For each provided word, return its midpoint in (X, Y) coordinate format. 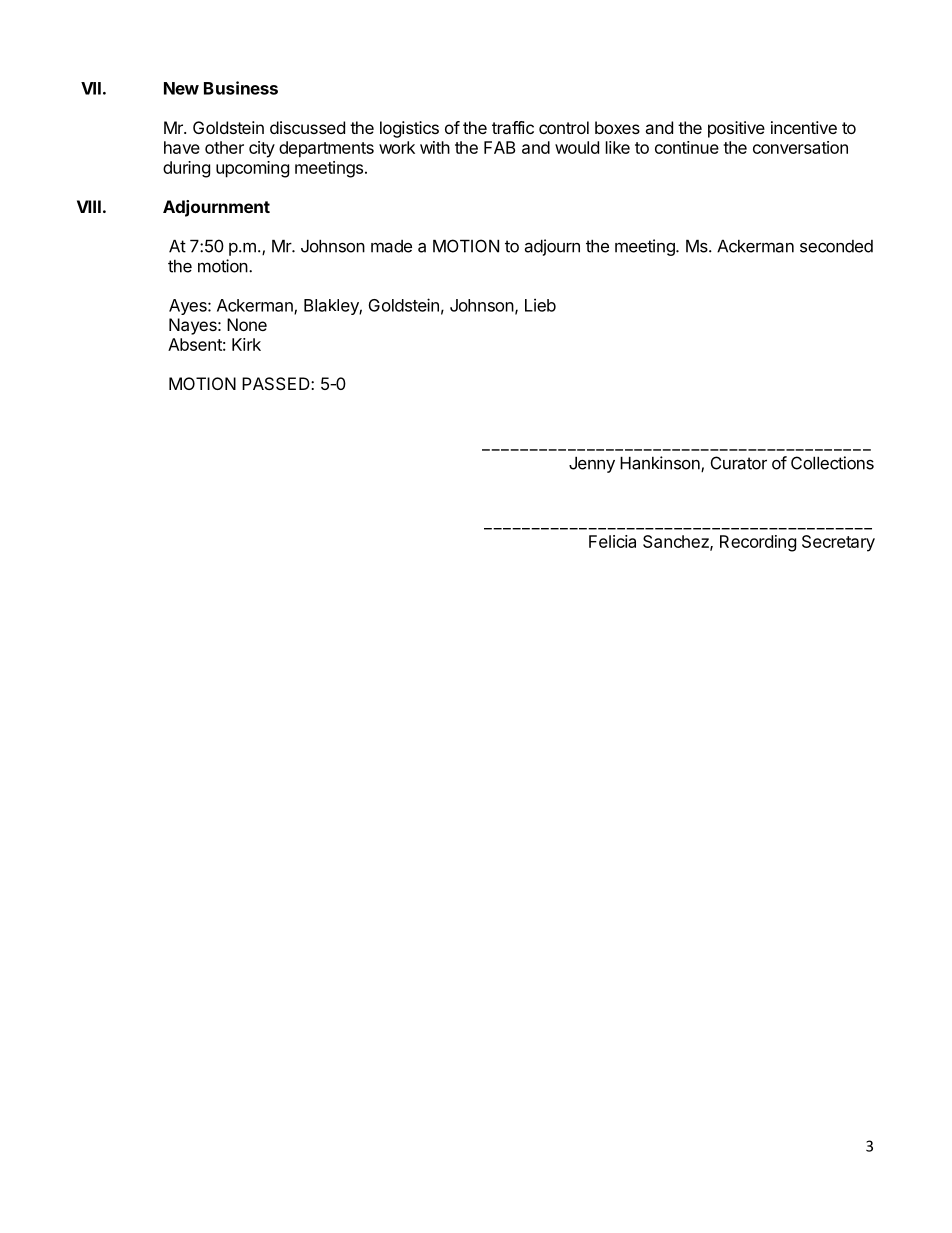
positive (736, 129)
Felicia (612, 541)
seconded (836, 246)
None (247, 324)
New (181, 88)
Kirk (246, 344)
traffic (513, 127)
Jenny (592, 464)
